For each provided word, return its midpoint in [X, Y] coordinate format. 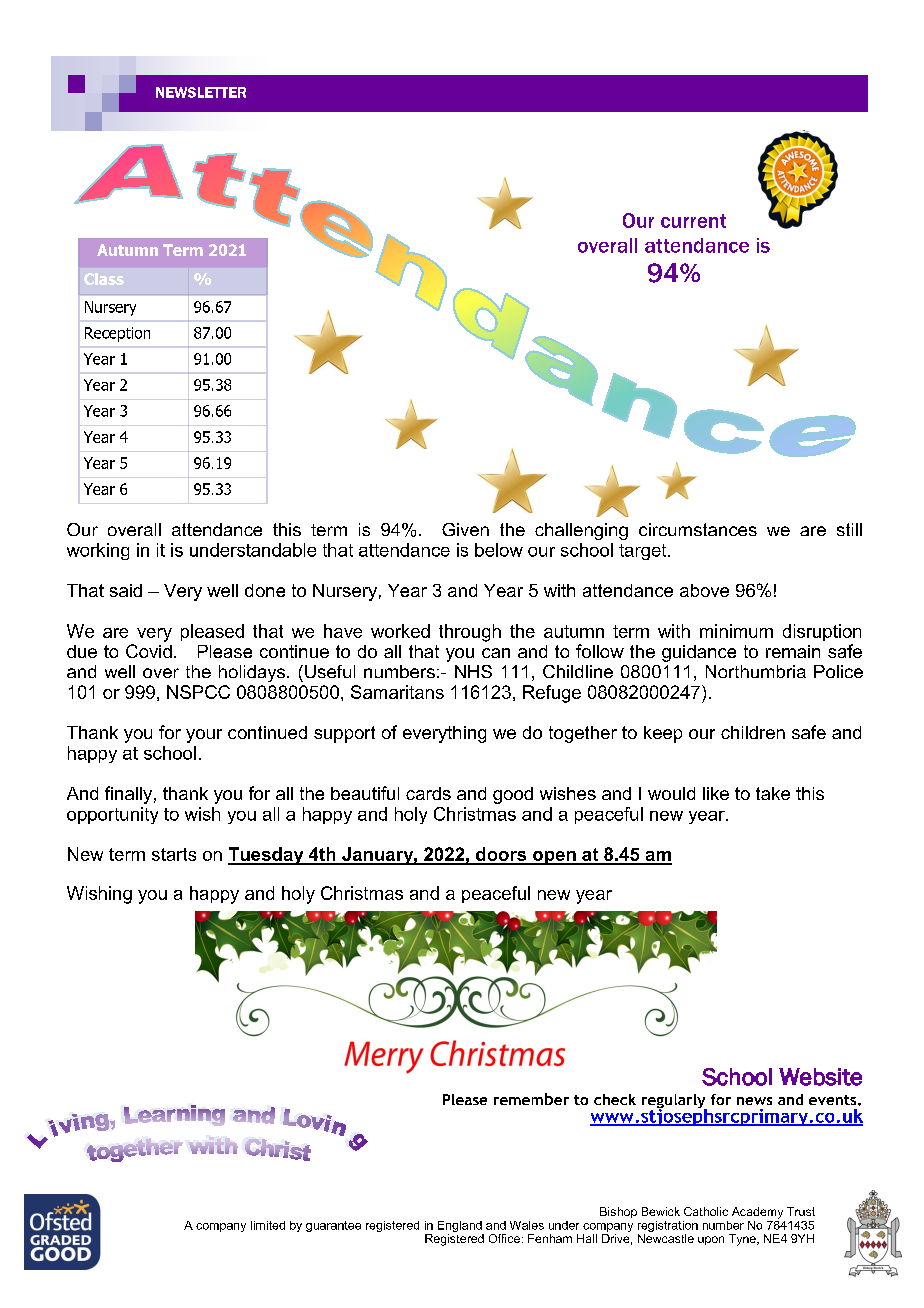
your [204, 736]
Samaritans [397, 692]
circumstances [698, 529]
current [693, 221]
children [753, 732]
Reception [117, 334]
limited [268, 1225]
